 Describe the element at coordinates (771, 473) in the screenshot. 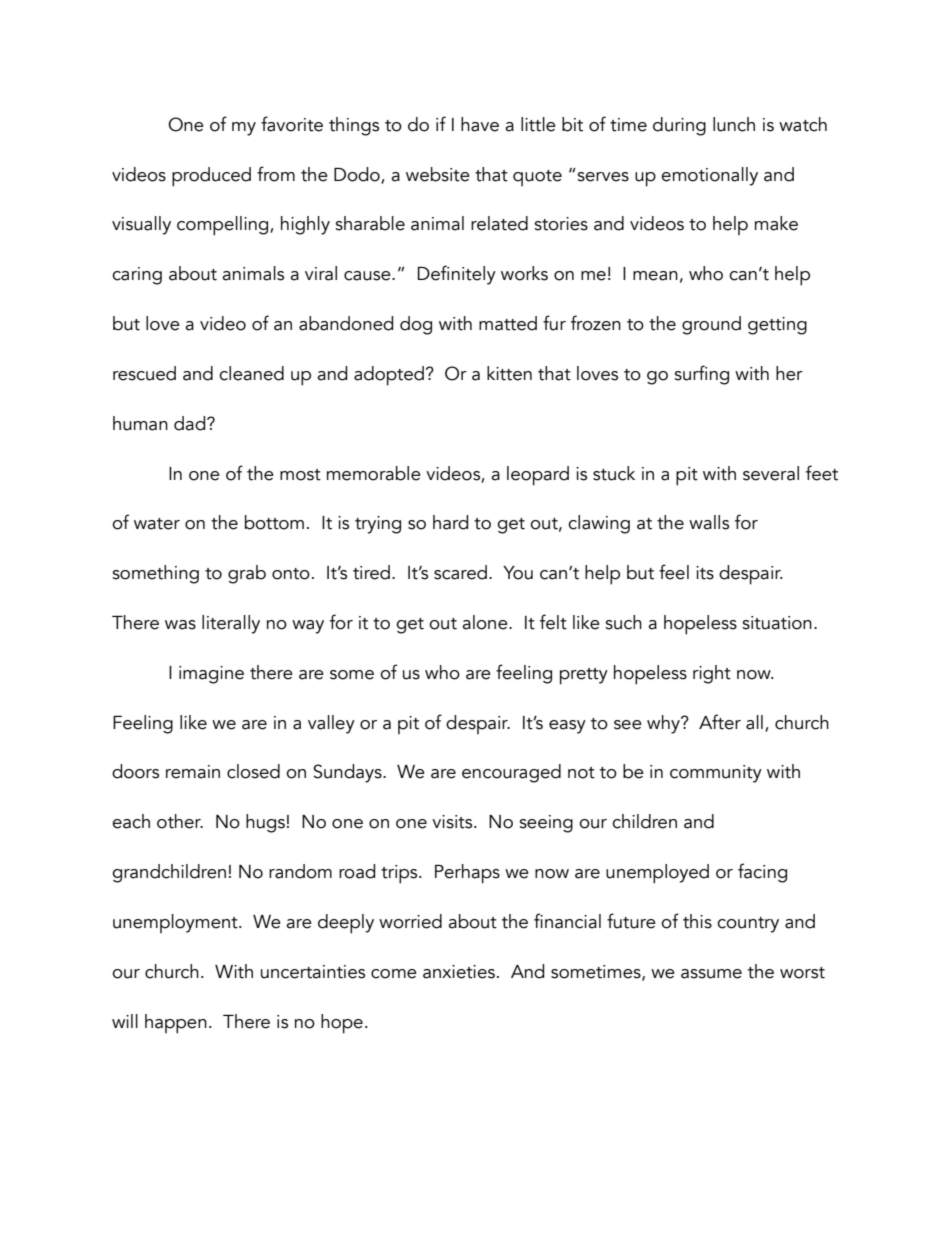

I see `several` at that location.
